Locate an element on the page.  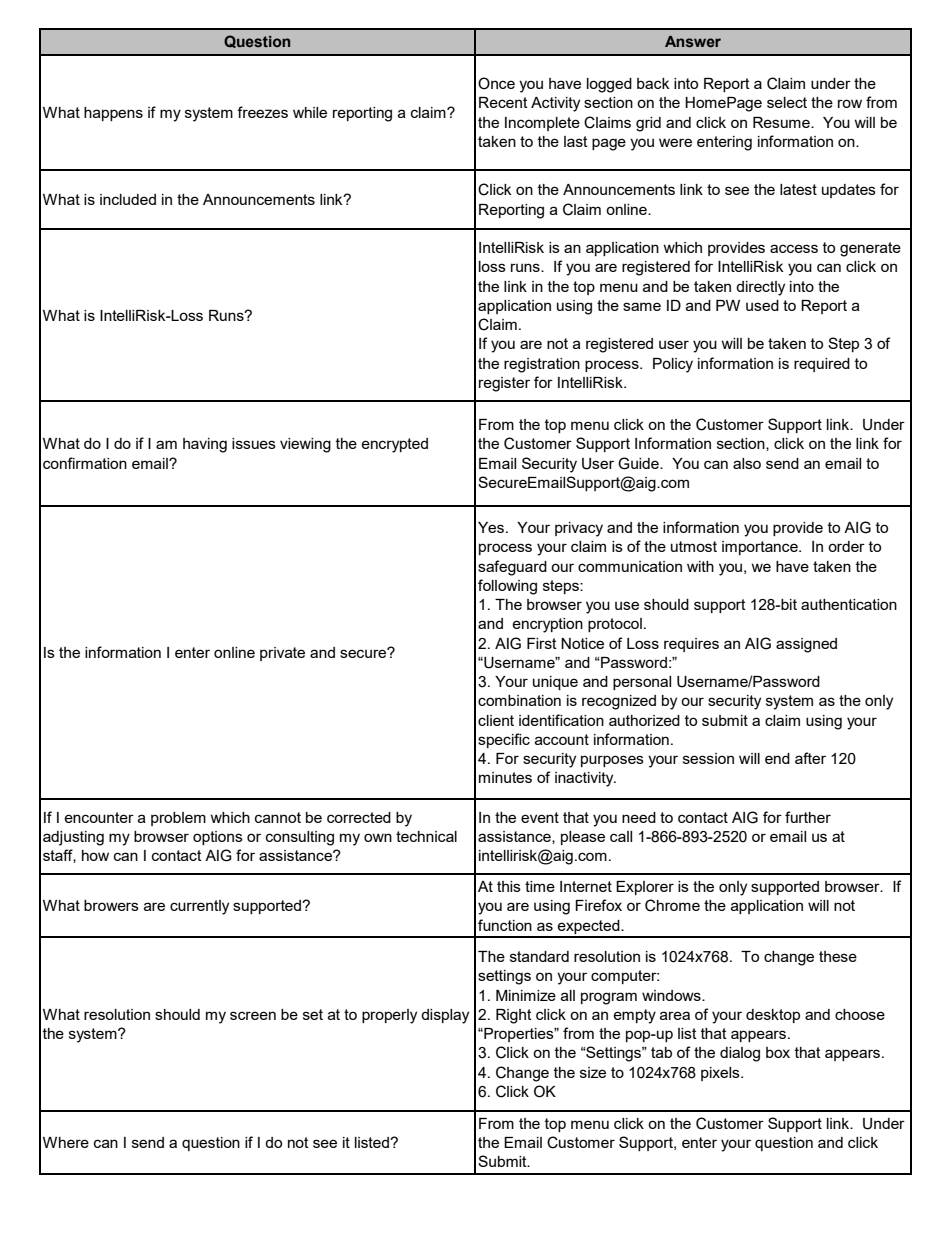
private is located at coordinates (282, 654).
